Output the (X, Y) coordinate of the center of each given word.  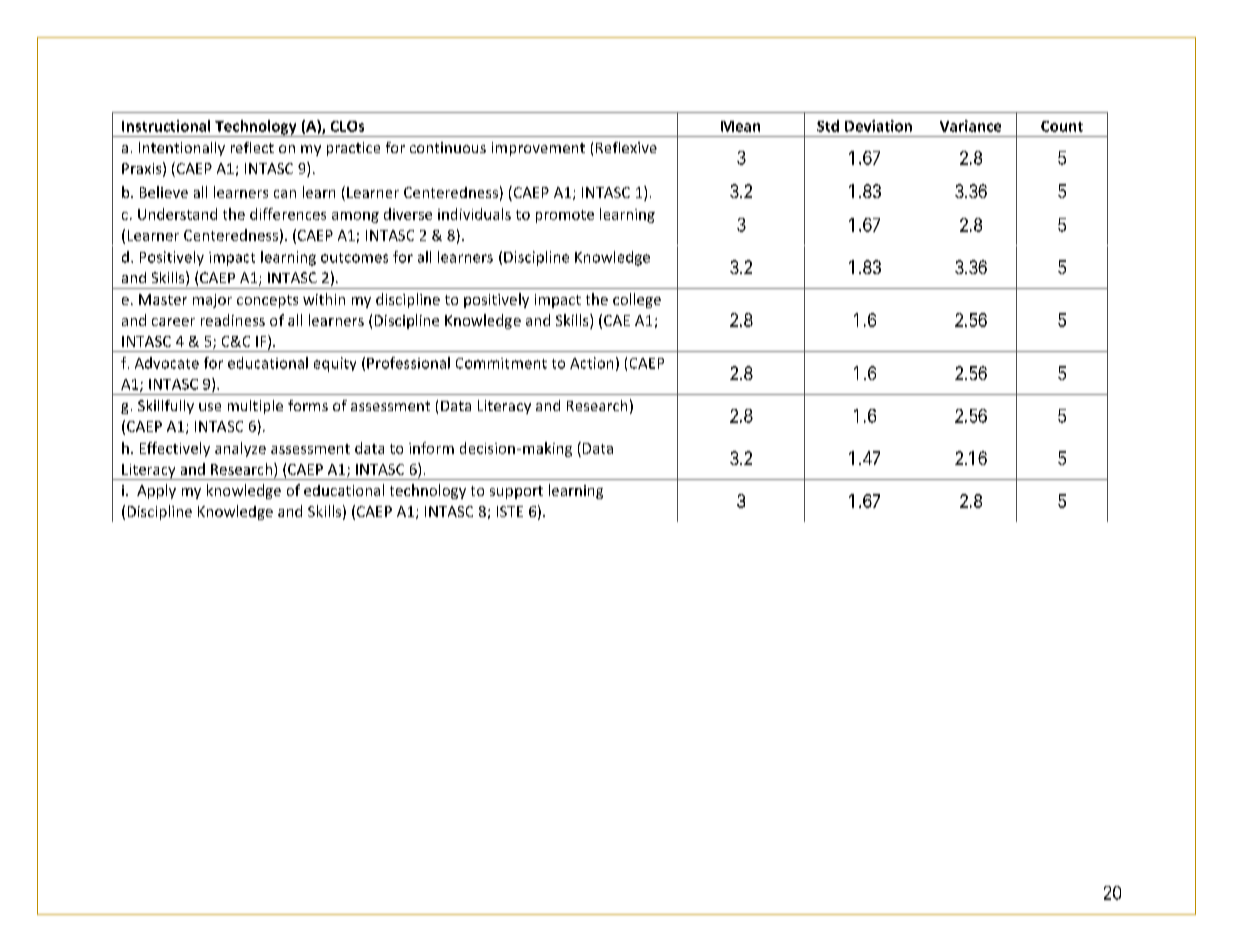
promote (565, 216)
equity (335, 364)
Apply (156, 491)
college (637, 300)
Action (591, 363)
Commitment (501, 363)
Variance (970, 126)
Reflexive (626, 147)
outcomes (354, 258)
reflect (252, 147)
